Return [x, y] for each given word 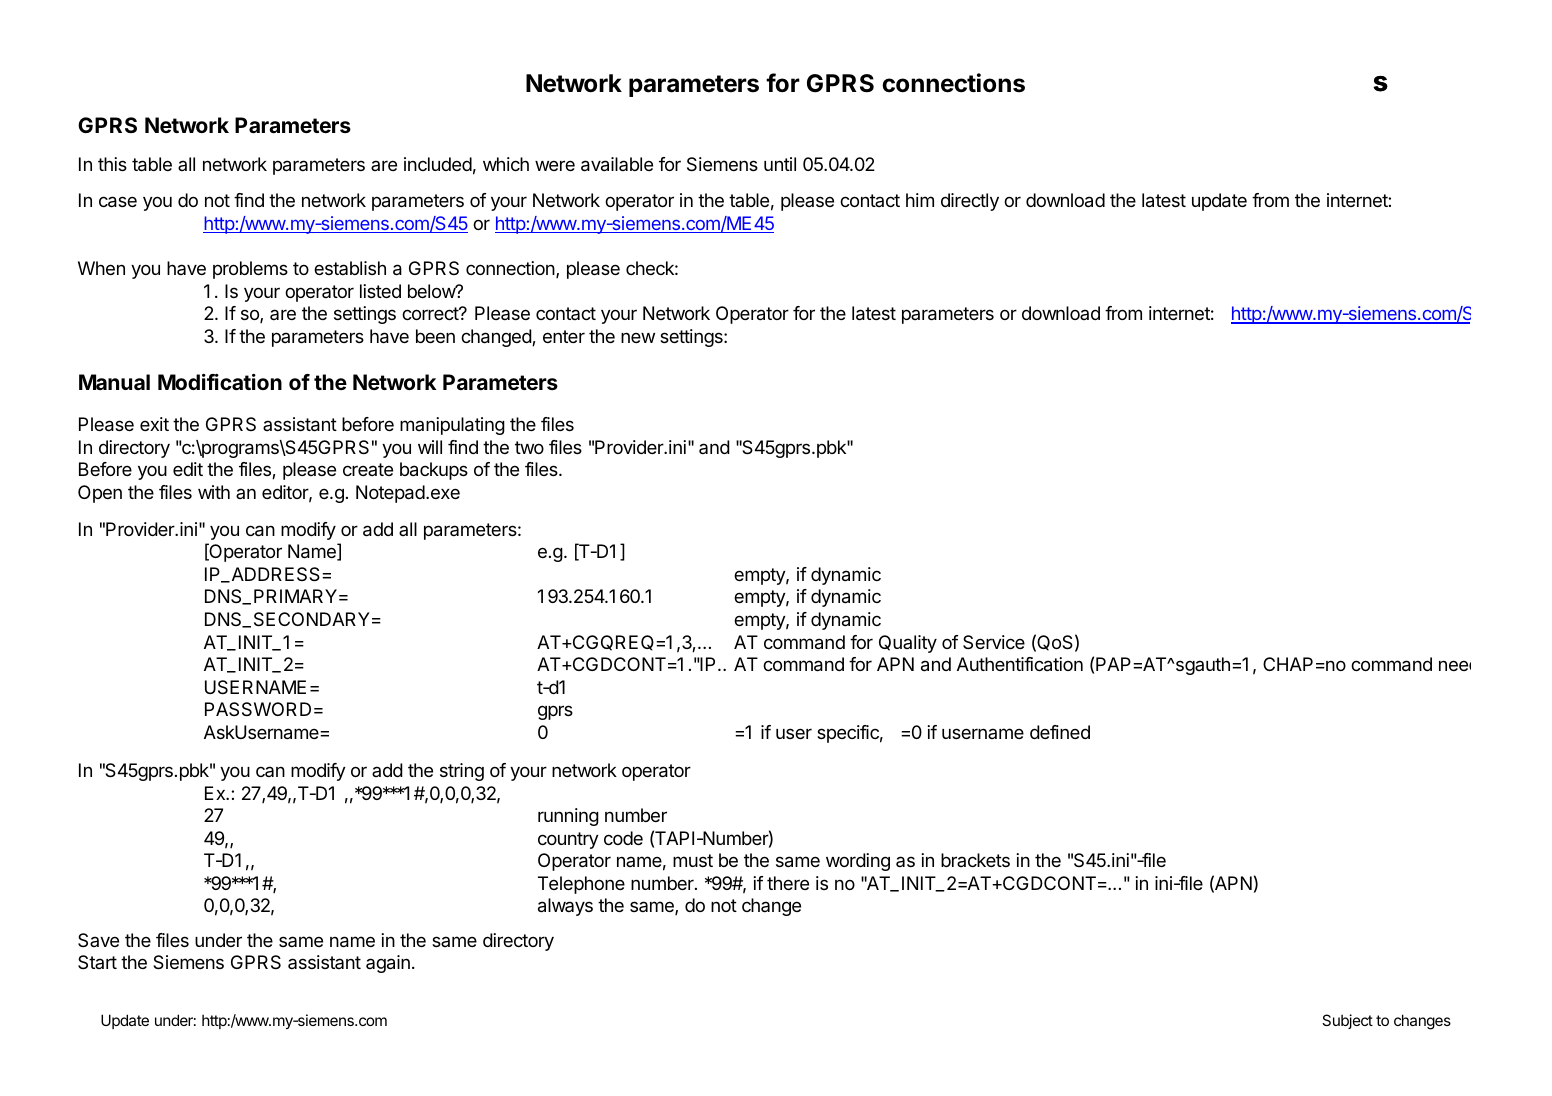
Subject [1347, 1021]
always [565, 907]
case [118, 202]
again [388, 964]
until [780, 164]
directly [970, 202]
